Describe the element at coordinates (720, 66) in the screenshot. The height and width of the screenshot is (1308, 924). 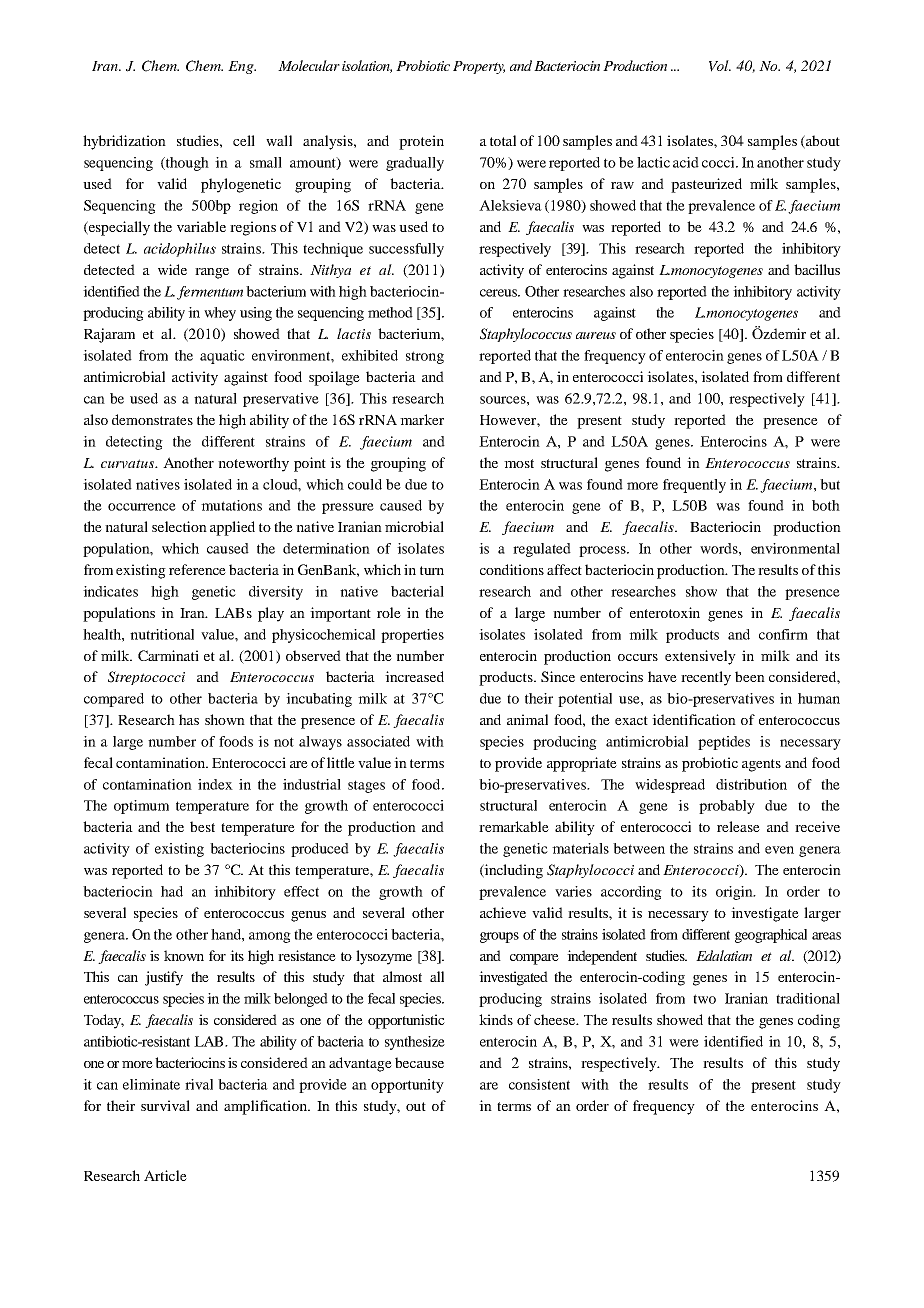
I see `Vol` at that location.
